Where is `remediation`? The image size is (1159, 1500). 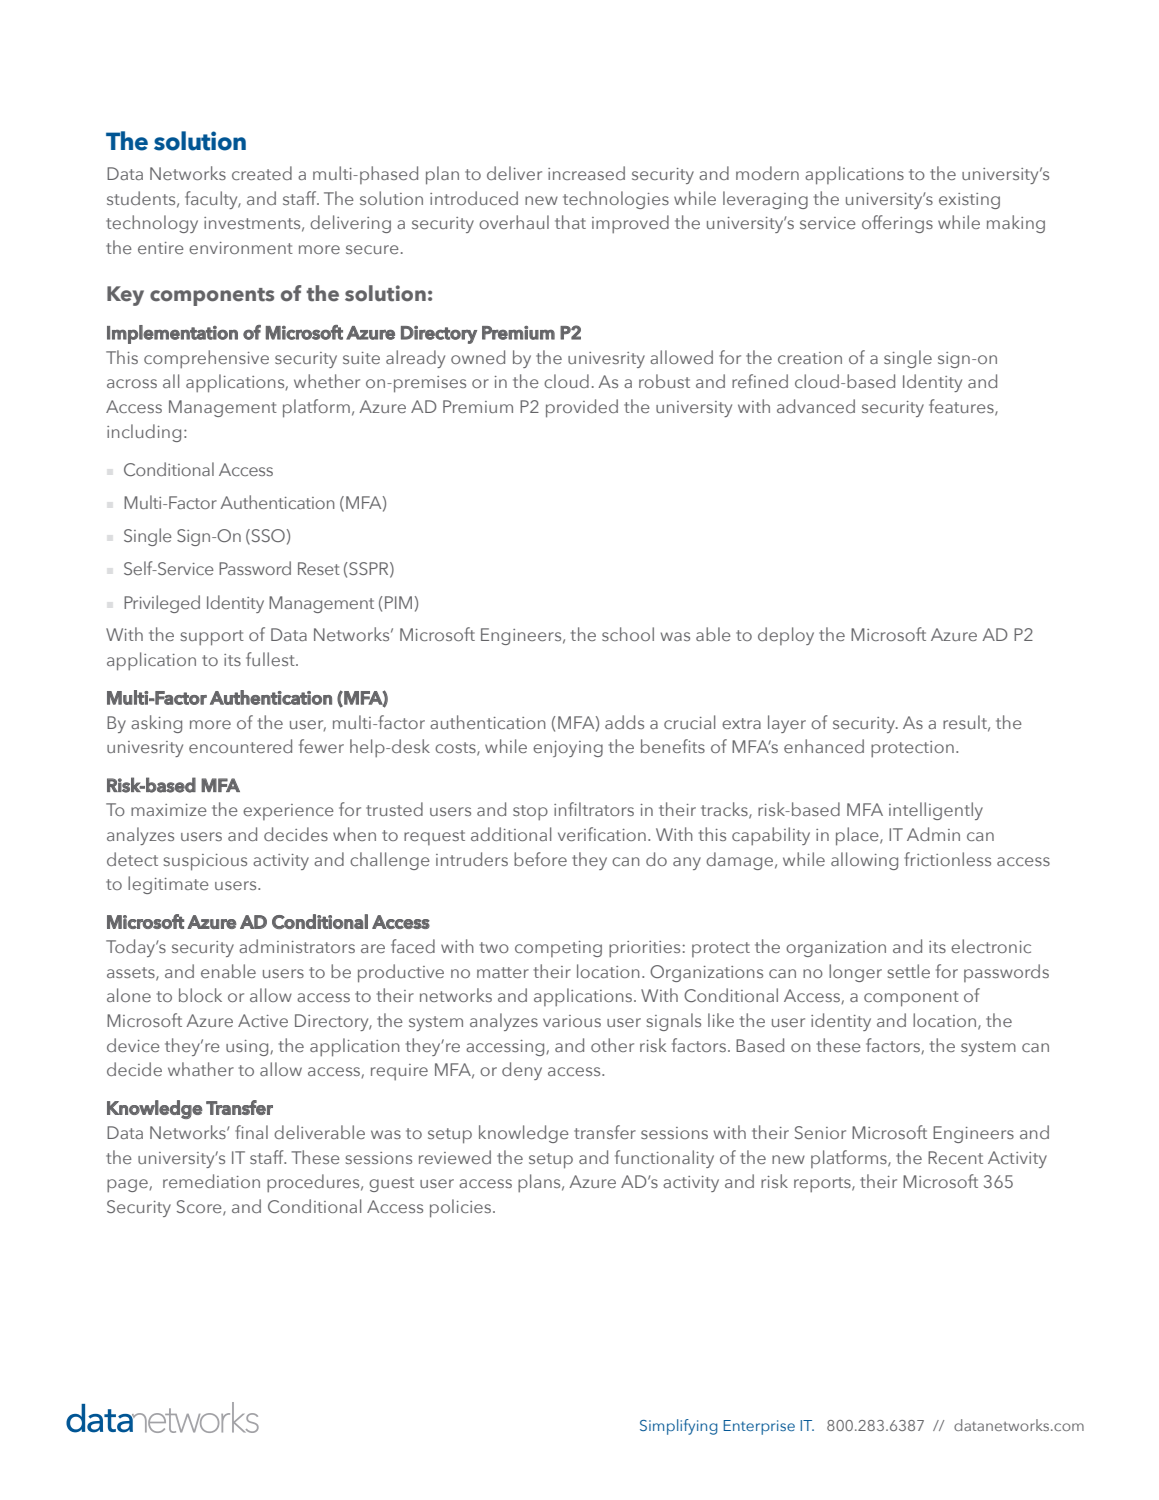 remediation is located at coordinates (211, 1181).
